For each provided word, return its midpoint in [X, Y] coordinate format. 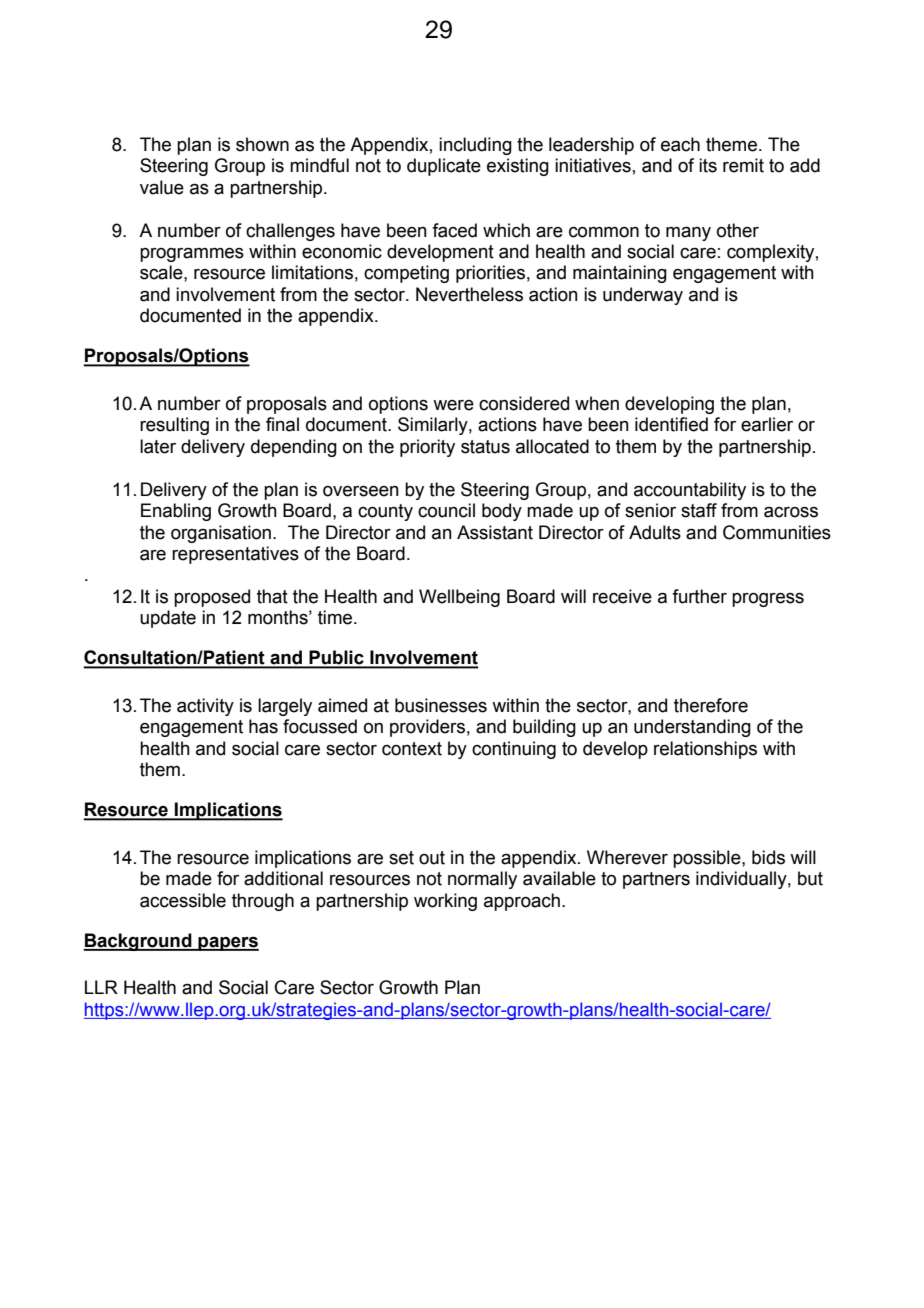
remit [743, 165]
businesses [441, 705]
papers [227, 943]
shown [262, 144]
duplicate [444, 167]
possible [708, 859]
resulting [174, 426]
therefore [711, 705]
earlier [767, 424]
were [453, 405]
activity [205, 707]
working [445, 902]
